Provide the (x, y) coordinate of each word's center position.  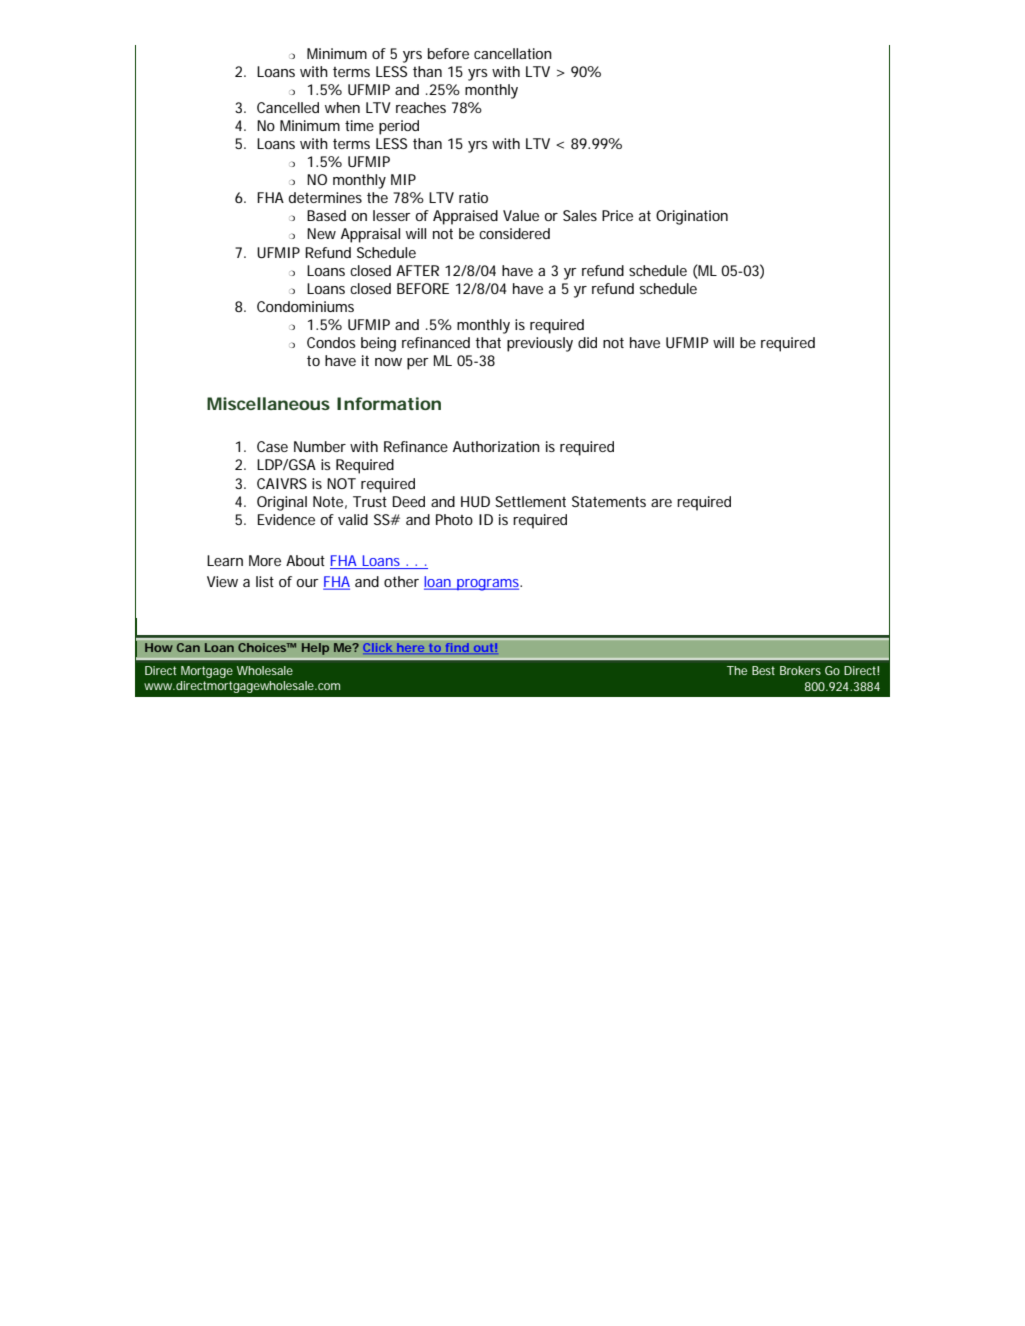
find (456, 648)
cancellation (513, 53)
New (321, 233)
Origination (692, 217)
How (159, 647)
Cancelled (288, 107)
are (661, 503)
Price (617, 215)
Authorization (496, 446)
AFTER (417, 270)
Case (272, 446)
